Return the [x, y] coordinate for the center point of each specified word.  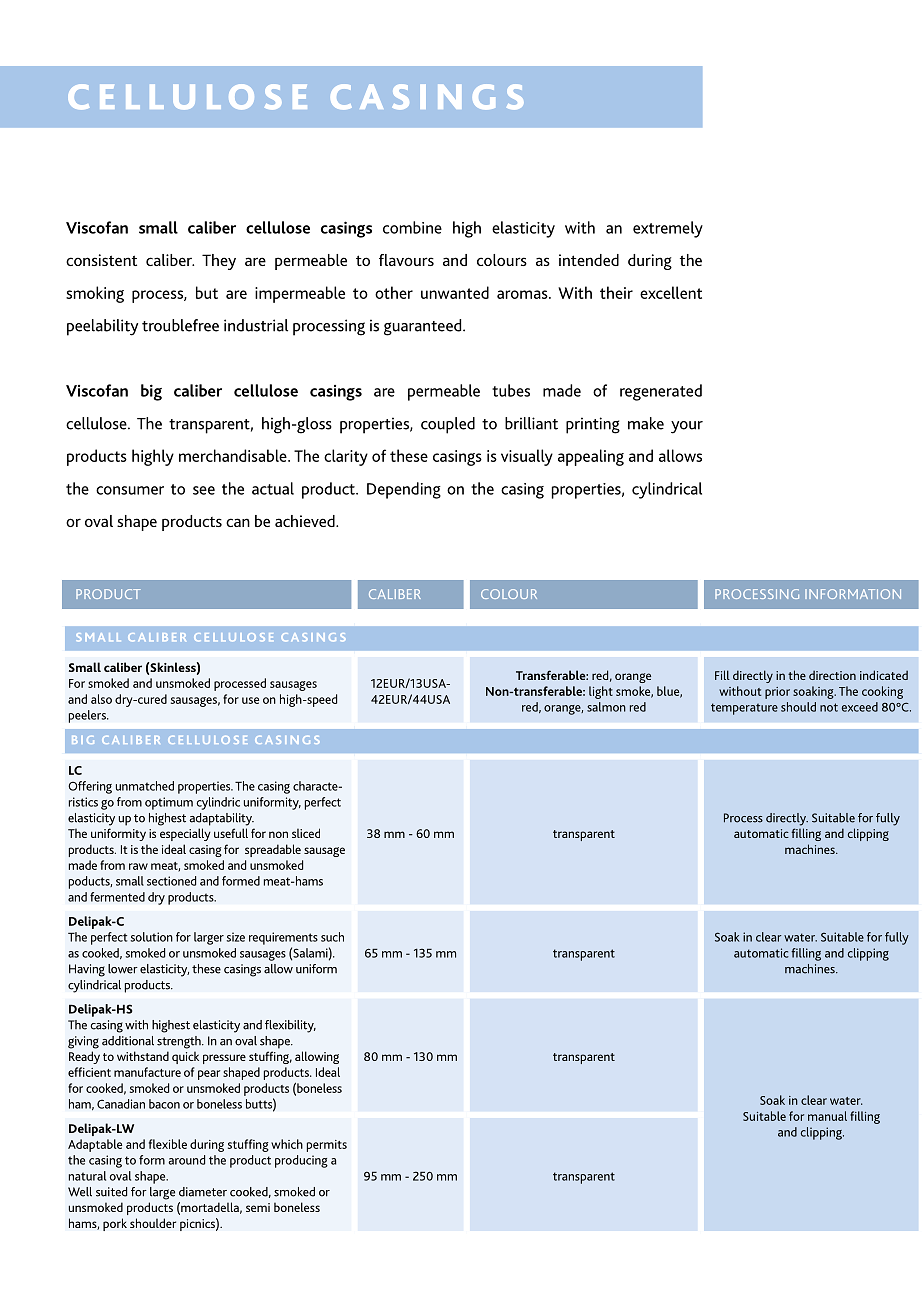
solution [152, 937]
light [601, 692]
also [101, 699]
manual [827, 1116]
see [204, 490]
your [687, 427]
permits [327, 1146]
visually [527, 457]
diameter [203, 1192]
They [219, 262]
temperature [744, 709]
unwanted [455, 292]
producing [301, 1161]
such [332, 937]
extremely [668, 229]
